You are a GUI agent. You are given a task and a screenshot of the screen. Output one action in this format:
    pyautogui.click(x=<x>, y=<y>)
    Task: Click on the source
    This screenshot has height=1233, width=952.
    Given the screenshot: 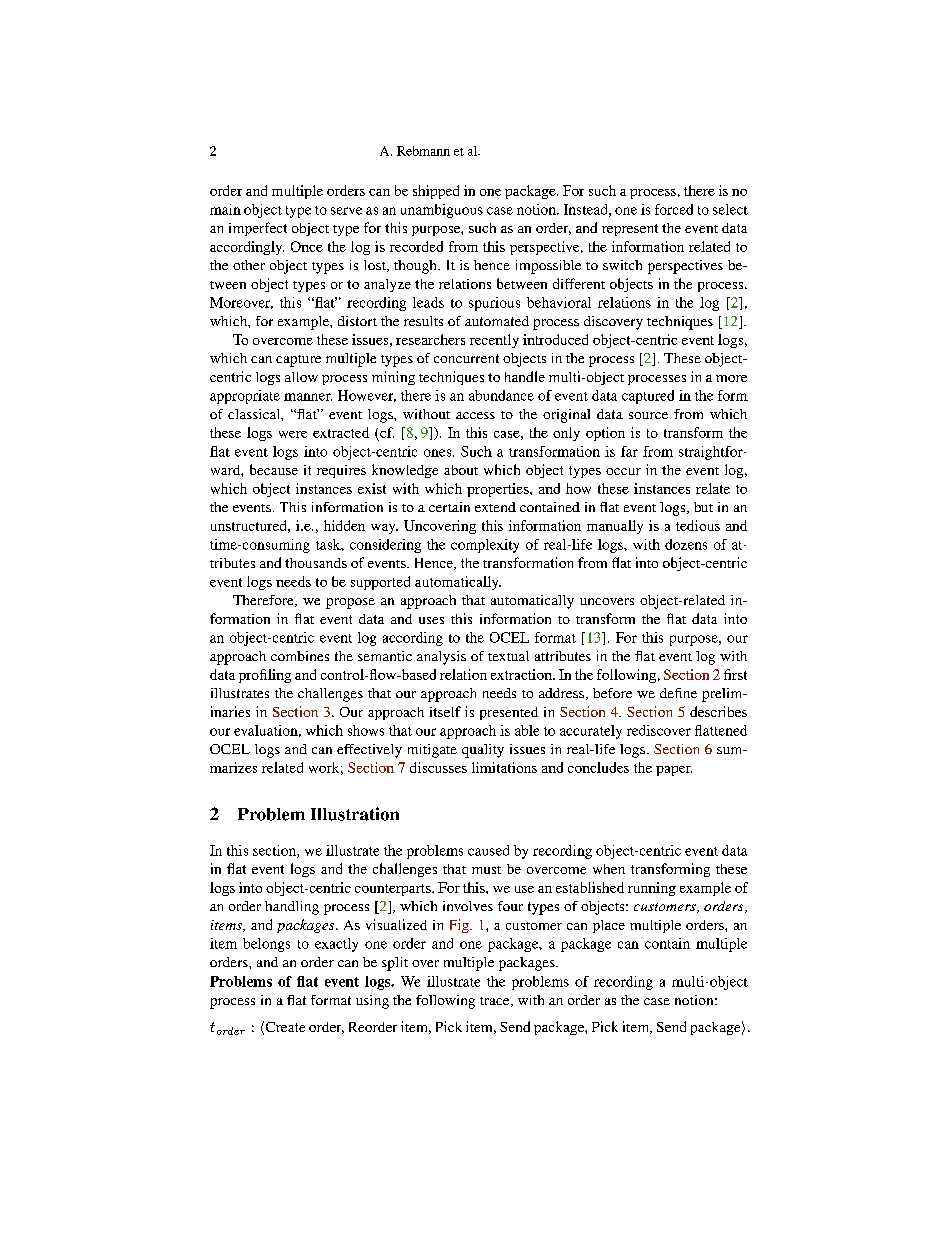 What is the action you would take?
    pyautogui.click(x=648, y=415)
